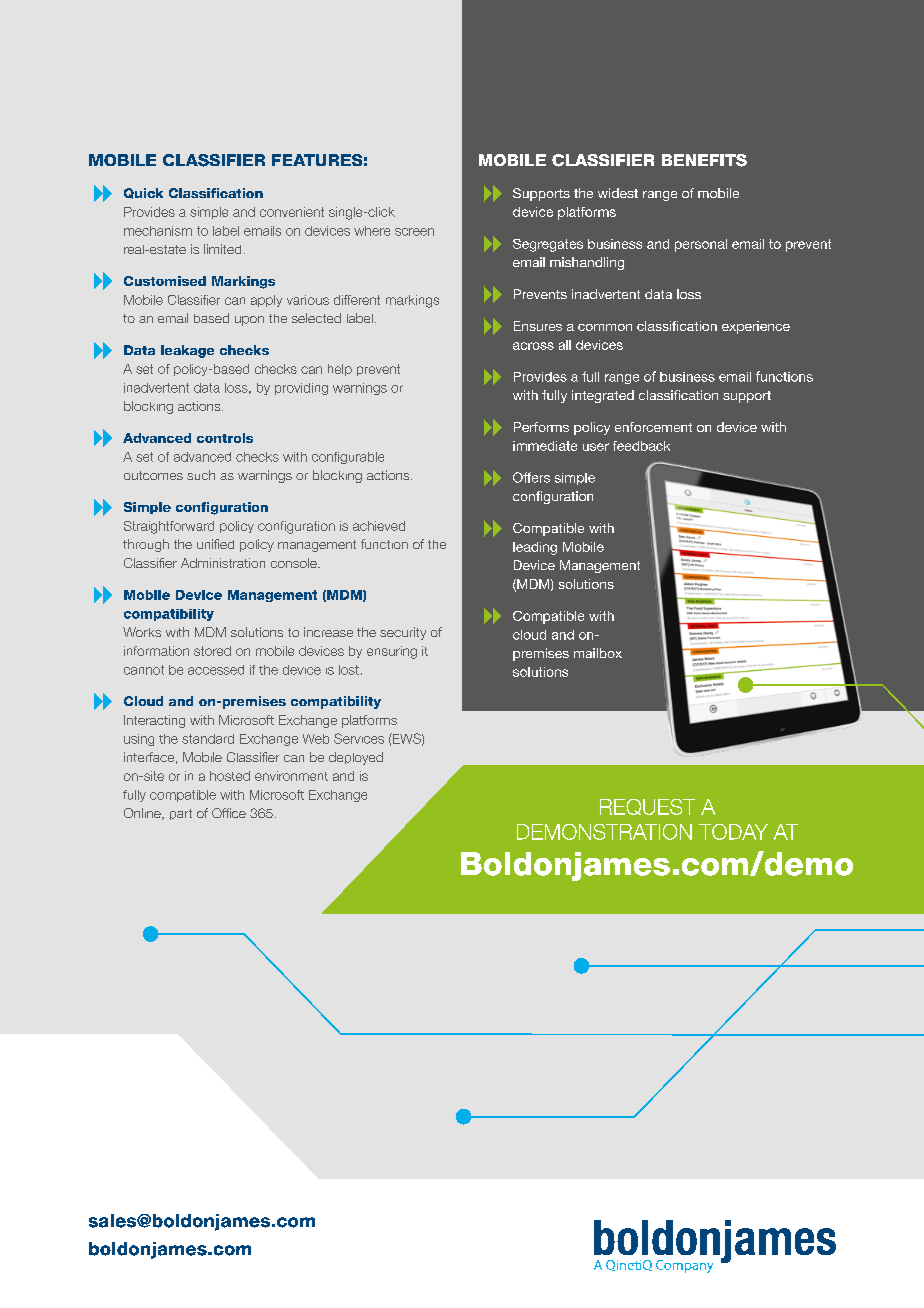 Image resolution: width=924 pixels, height=1308 pixels. I want to click on Quick, so click(143, 193).
